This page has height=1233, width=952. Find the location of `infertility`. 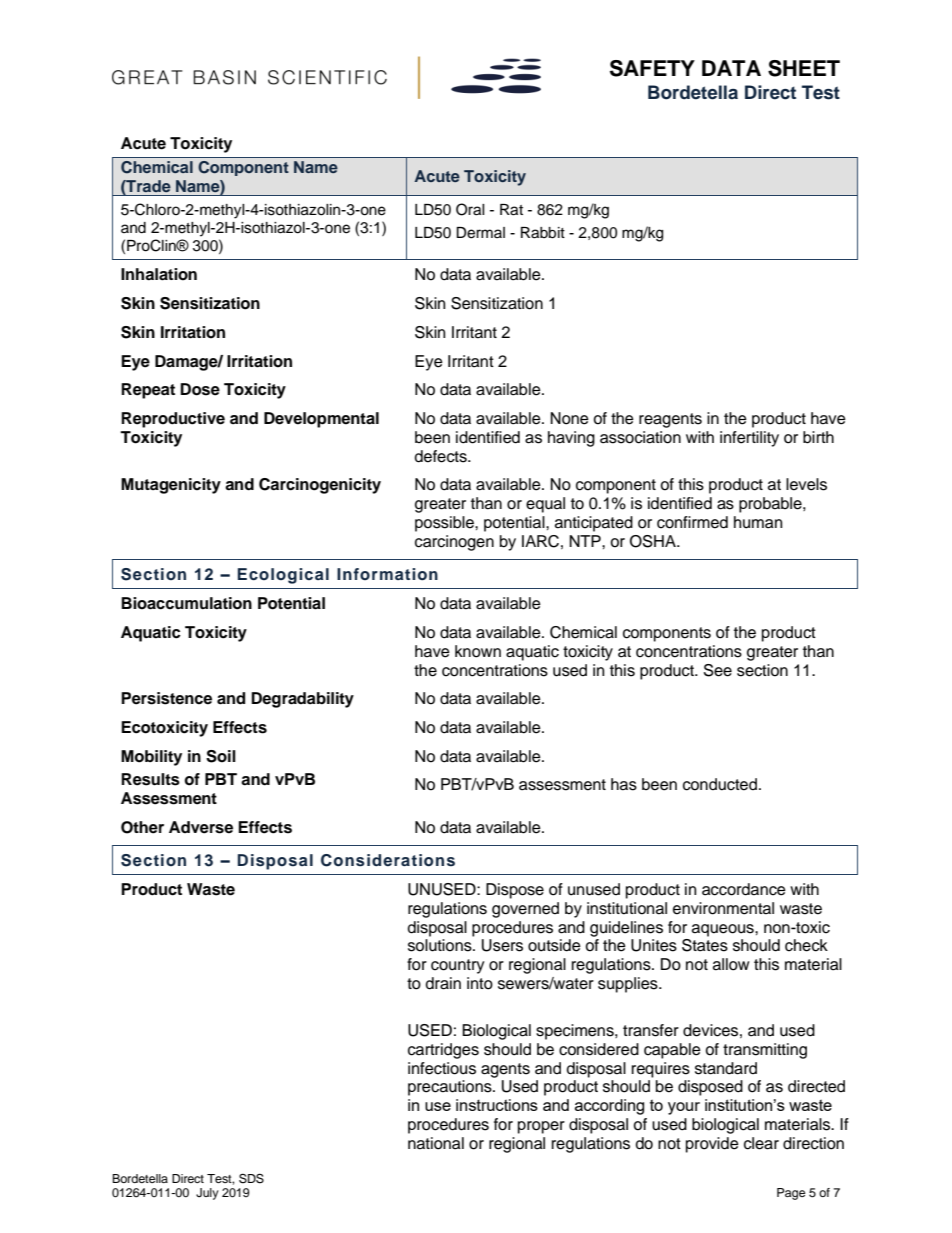

infertility is located at coordinates (749, 439).
